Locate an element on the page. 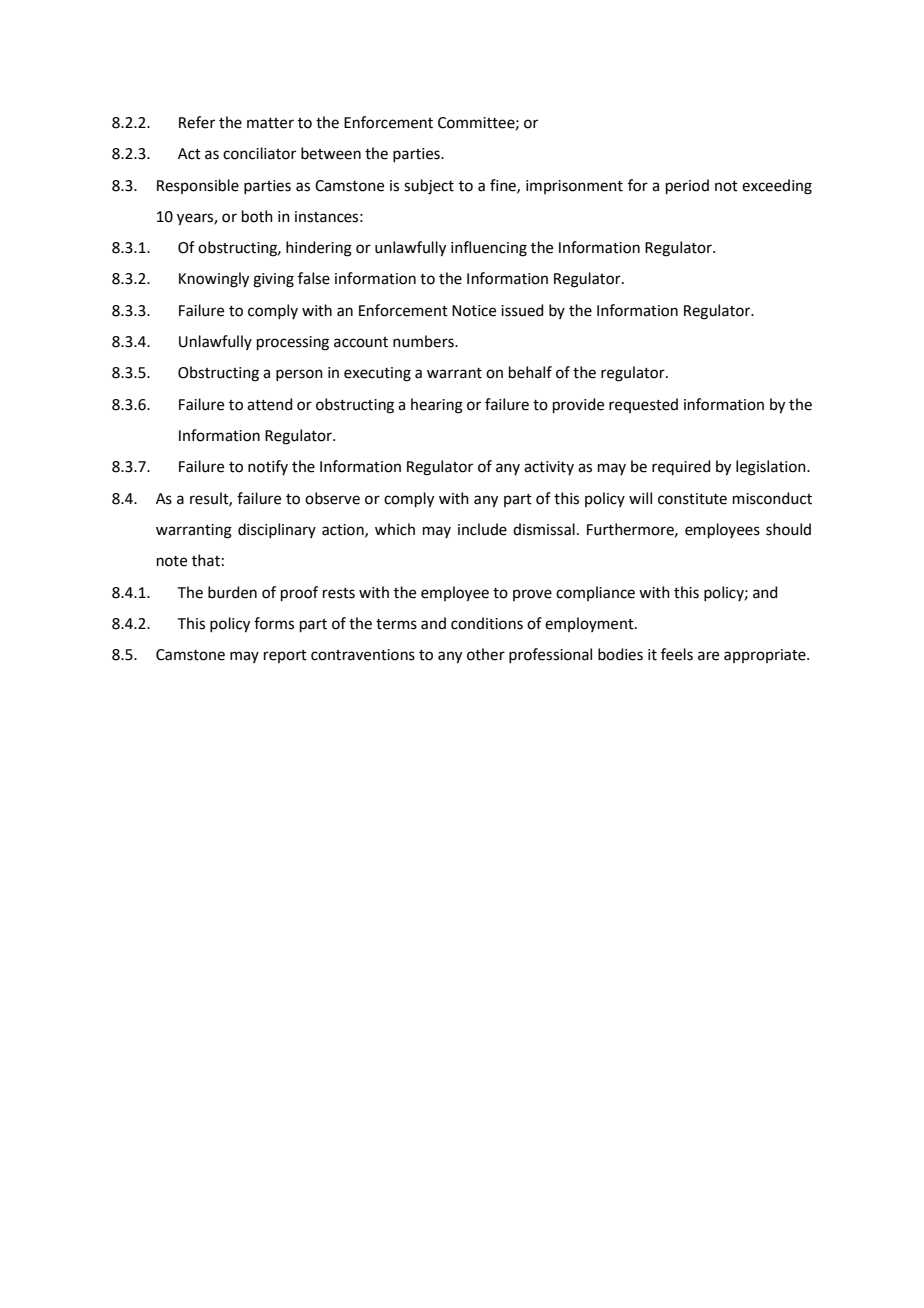  other is located at coordinates (486, 654).
